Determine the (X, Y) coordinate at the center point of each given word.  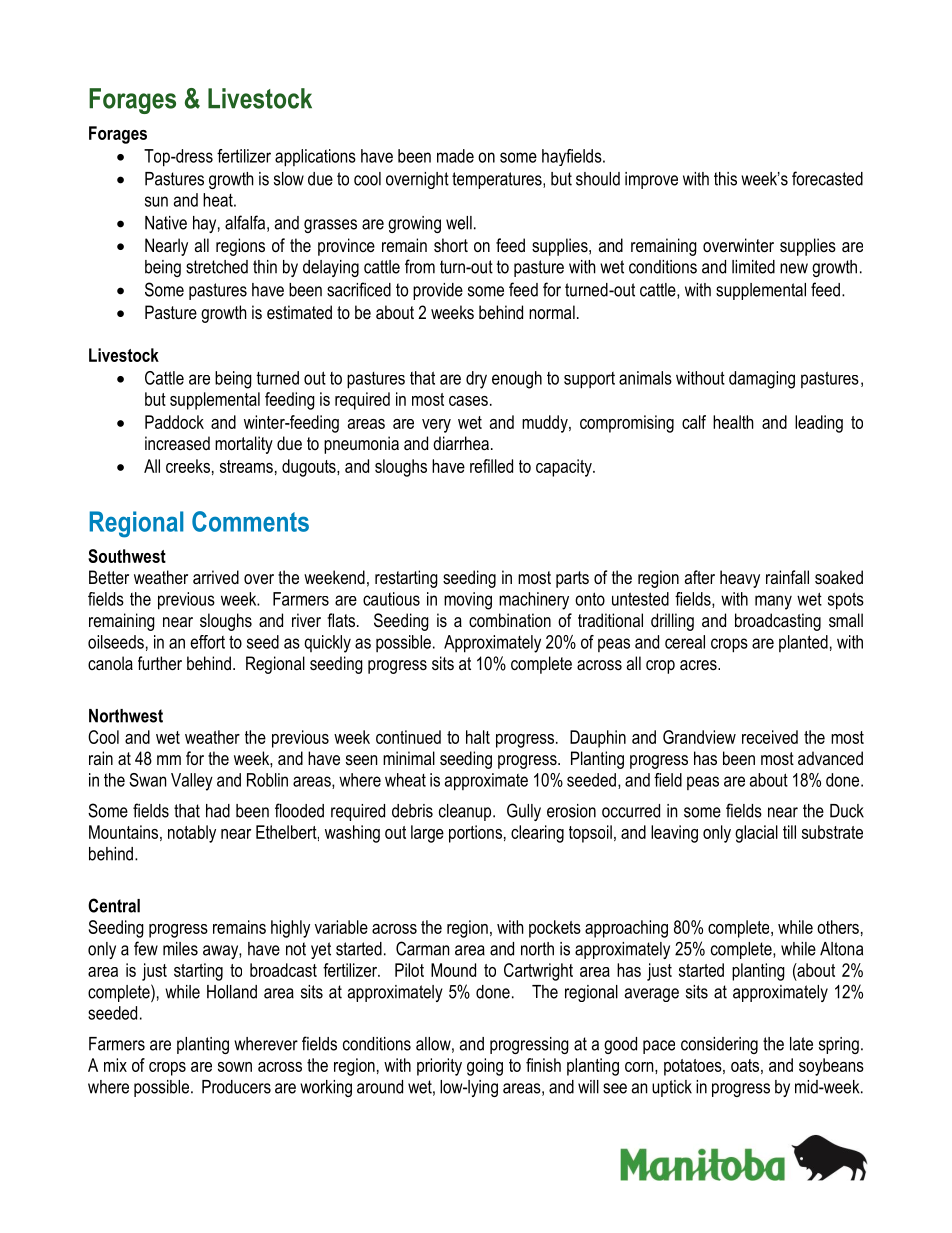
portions (475, 834)
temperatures (498, 180)
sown (235, 1067)
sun (156, 201)
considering (719, 1045)
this (725, 179)
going (485, 1067)
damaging (762, 380)
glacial (756, 834)
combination (510, 620)
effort (207, 642)
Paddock (174, 422)
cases (468, 401)
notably (192, 834)
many (773, 602)
